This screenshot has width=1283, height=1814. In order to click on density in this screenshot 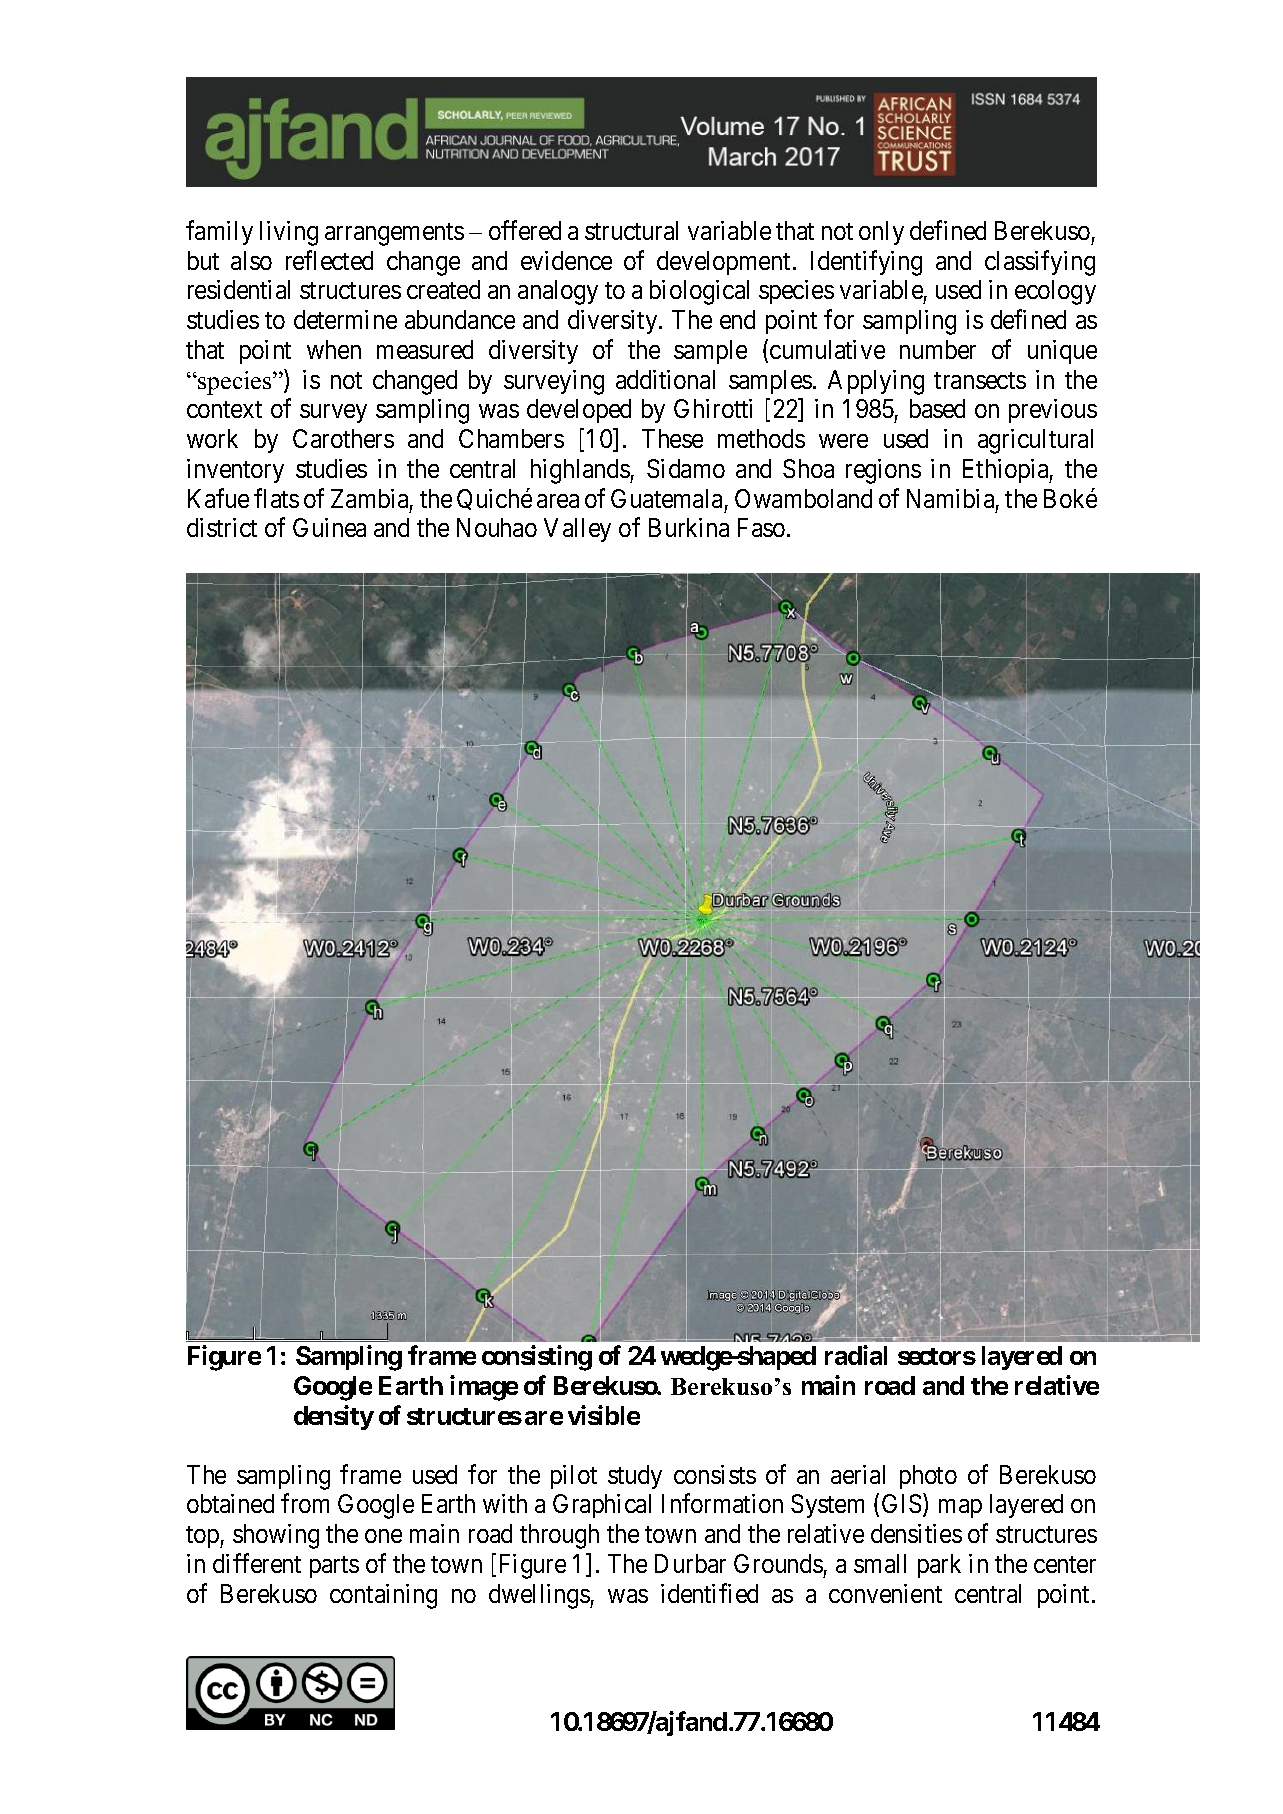, I will do `click(334, 1417)`.
